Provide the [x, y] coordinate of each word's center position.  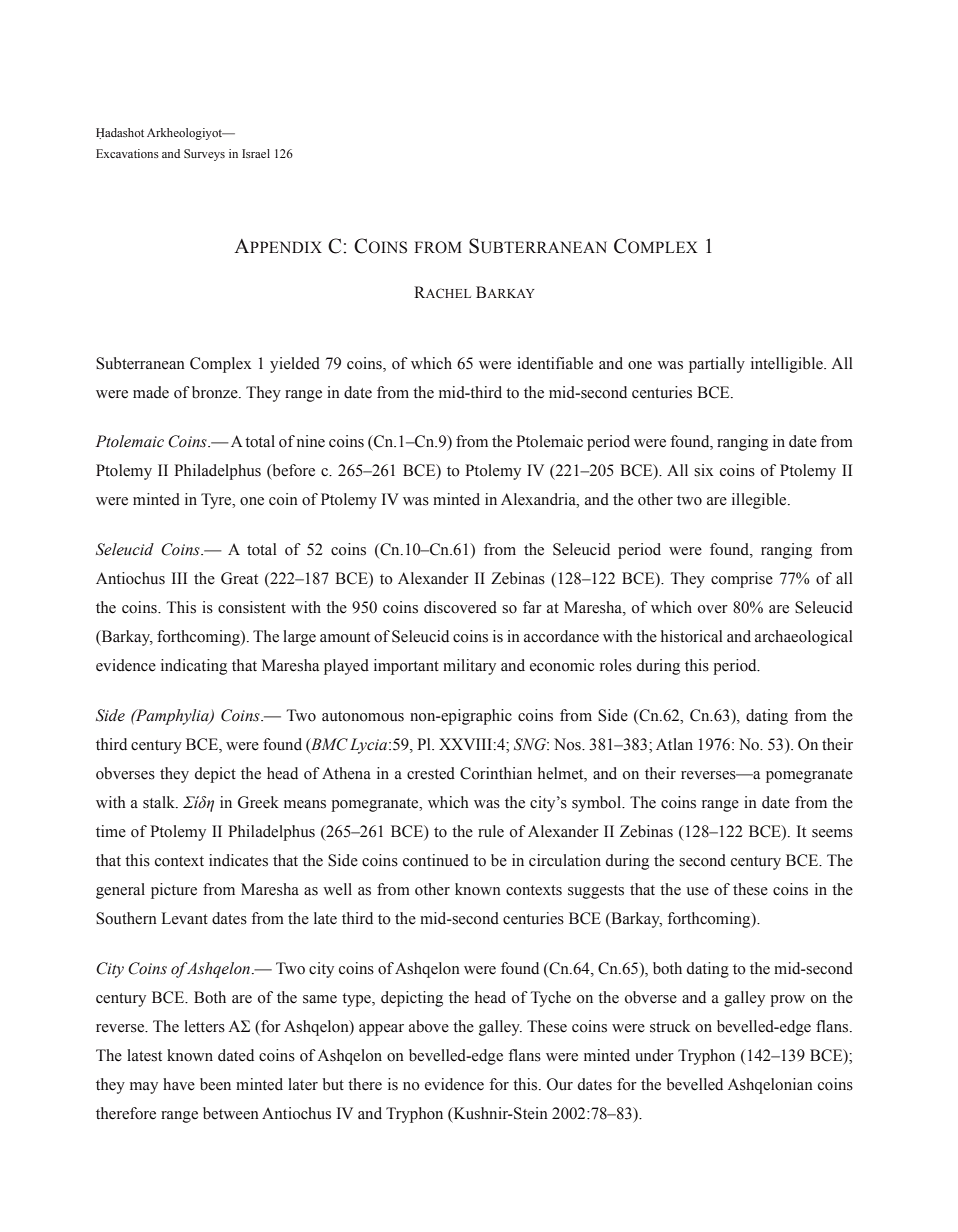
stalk [160, 802]
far [532, 607]
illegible [760, 501]
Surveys [204, 155]
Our [560, 1084]
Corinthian [496, 773]
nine [311, 441]
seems [832, 833]
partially [717, 365]
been [215, 1084]
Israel [256, 153]
